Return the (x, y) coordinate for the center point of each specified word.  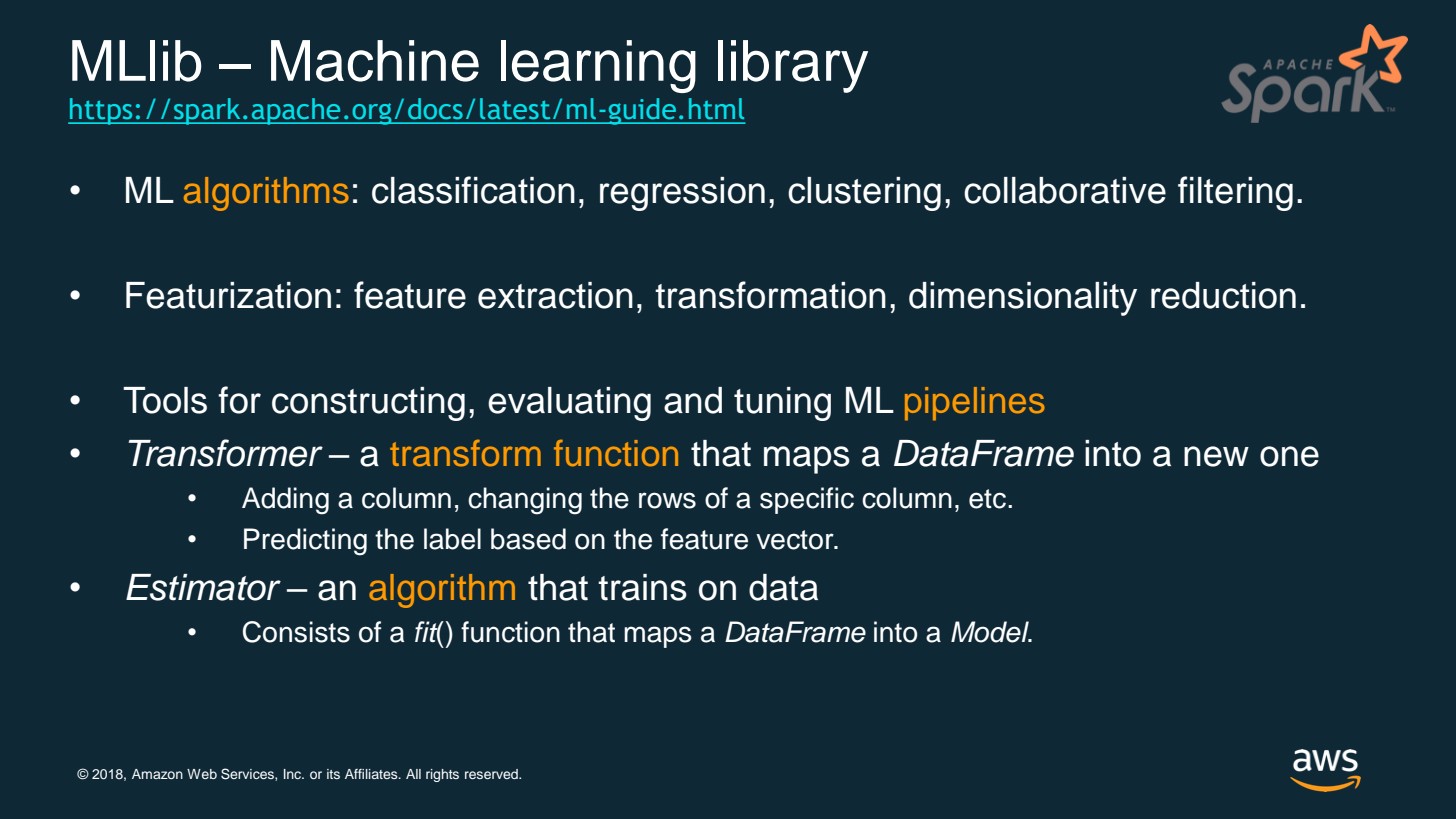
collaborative (1065, 190)
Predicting (305, 542)
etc (989, 499)
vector (796, 540)
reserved (492, 774)
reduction (1223, 295)
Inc (294, 774)
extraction (555, 295)
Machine (375, 61)
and (693, 400)
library (793, 66)
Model (991, 632)
